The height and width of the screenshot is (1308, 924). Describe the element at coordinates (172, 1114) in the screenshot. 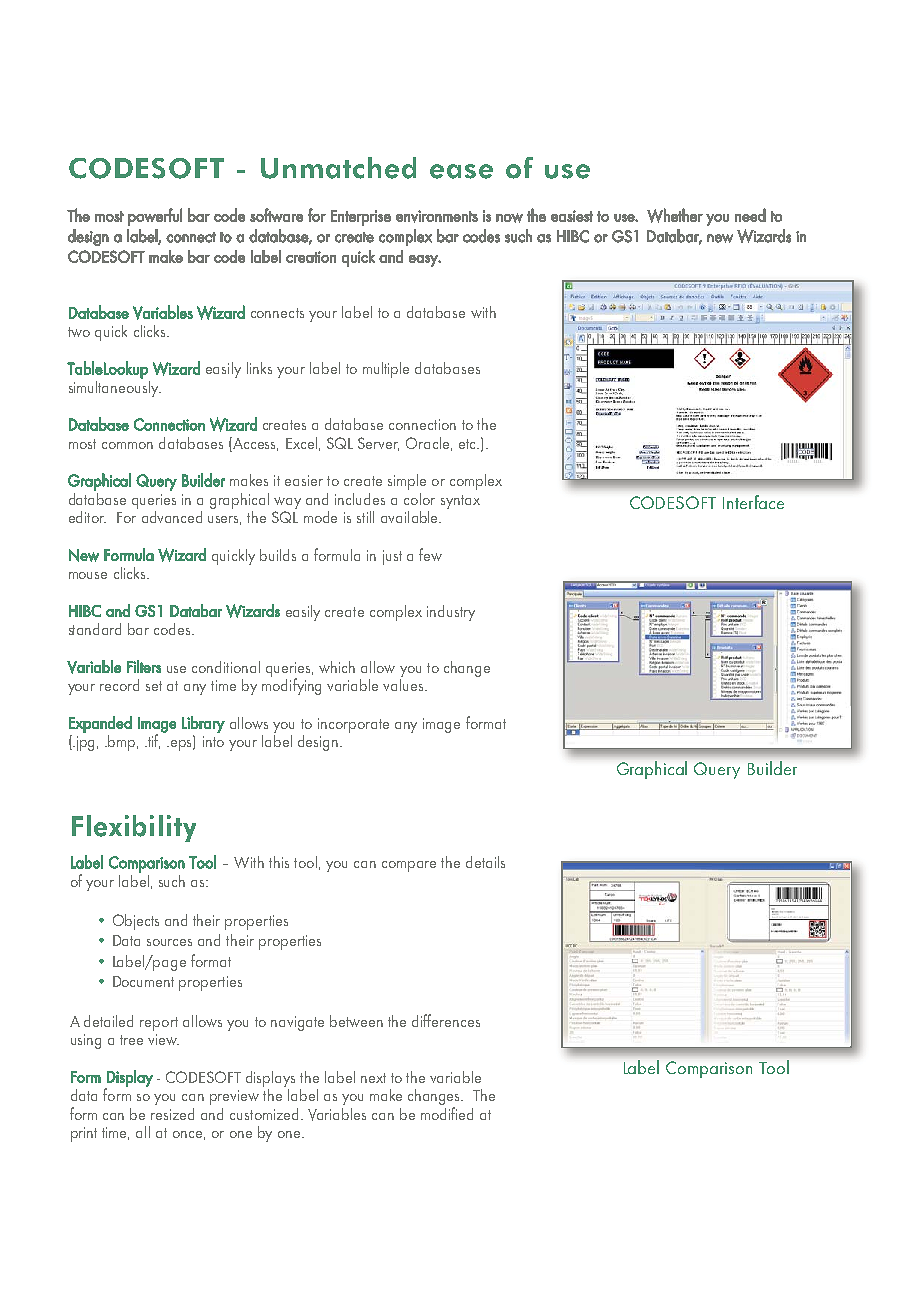

I see `resized` at that location.
